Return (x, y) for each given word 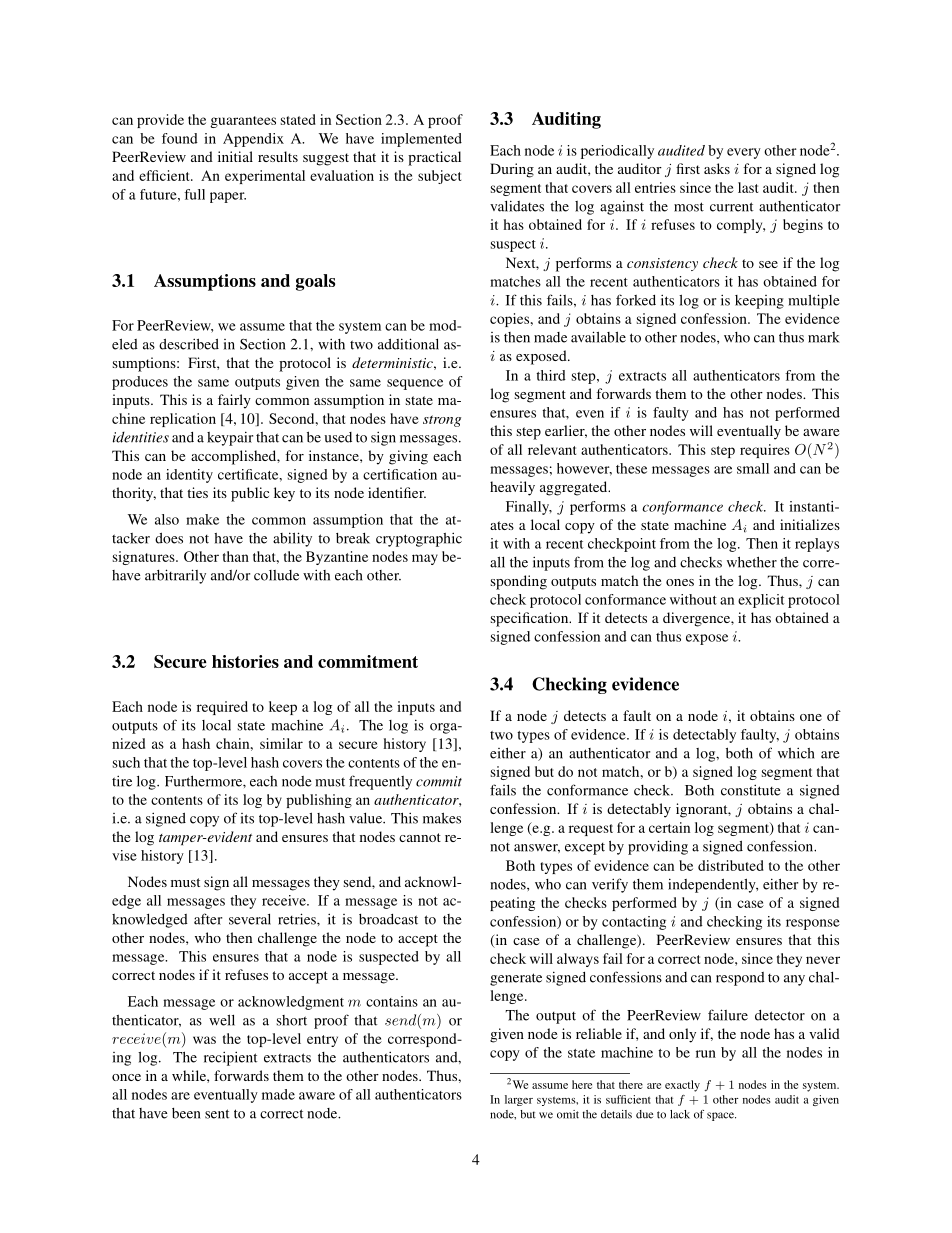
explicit (761, 601)
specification (531, 619)
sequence (415, 384)
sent (217, 1114)
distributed (731, 865)
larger (519, 1100)
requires (765, 451)
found (180, 138)
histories (245, 661)
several (250, 919)
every (744, 153)
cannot (420, 837)
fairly (234, 401)
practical (434, 158)
